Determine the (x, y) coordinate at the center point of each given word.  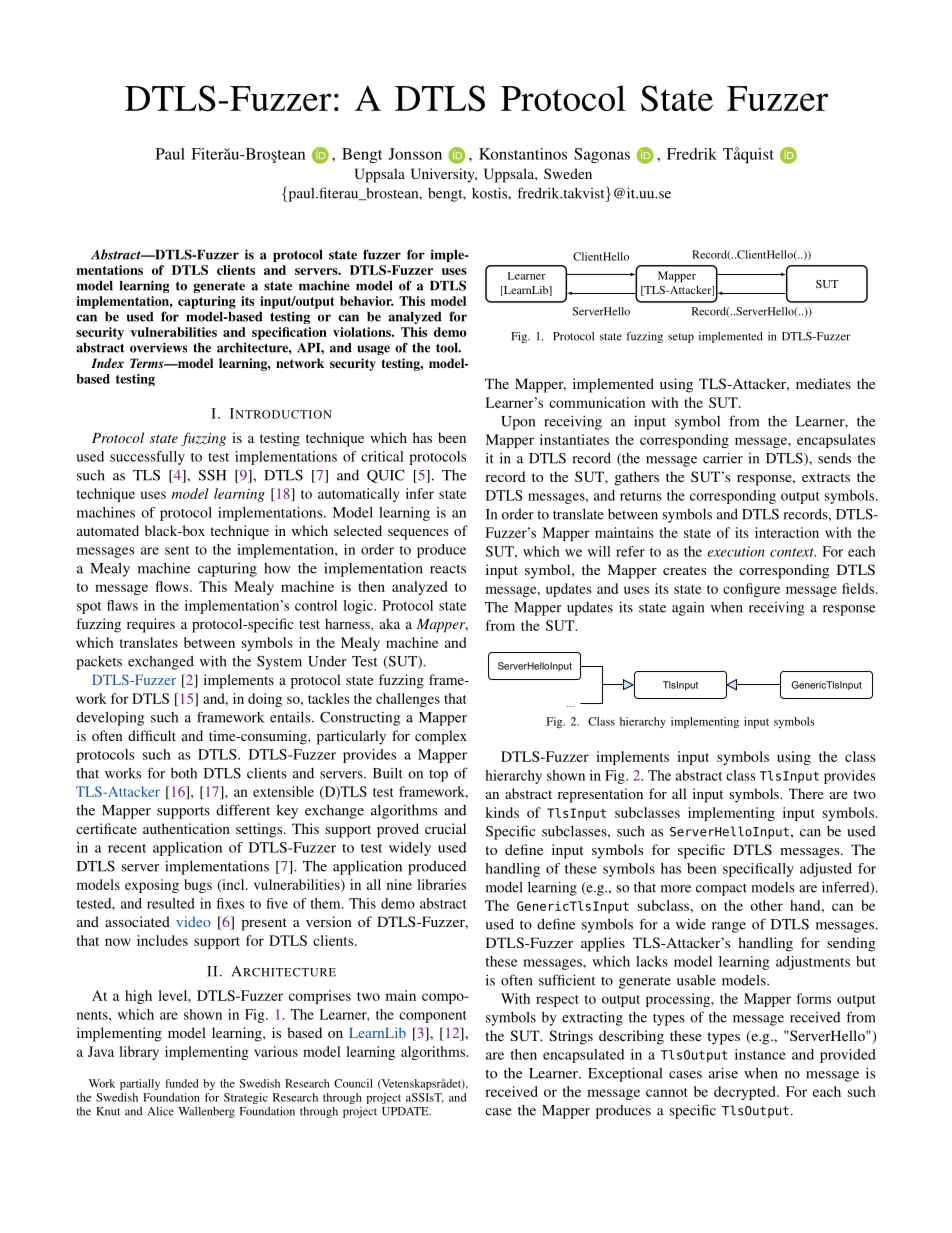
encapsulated (583, 1056)
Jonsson (415, 154)
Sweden (568, 173)
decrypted (746, 1093)
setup (681, 338)
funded (182, 1083)
